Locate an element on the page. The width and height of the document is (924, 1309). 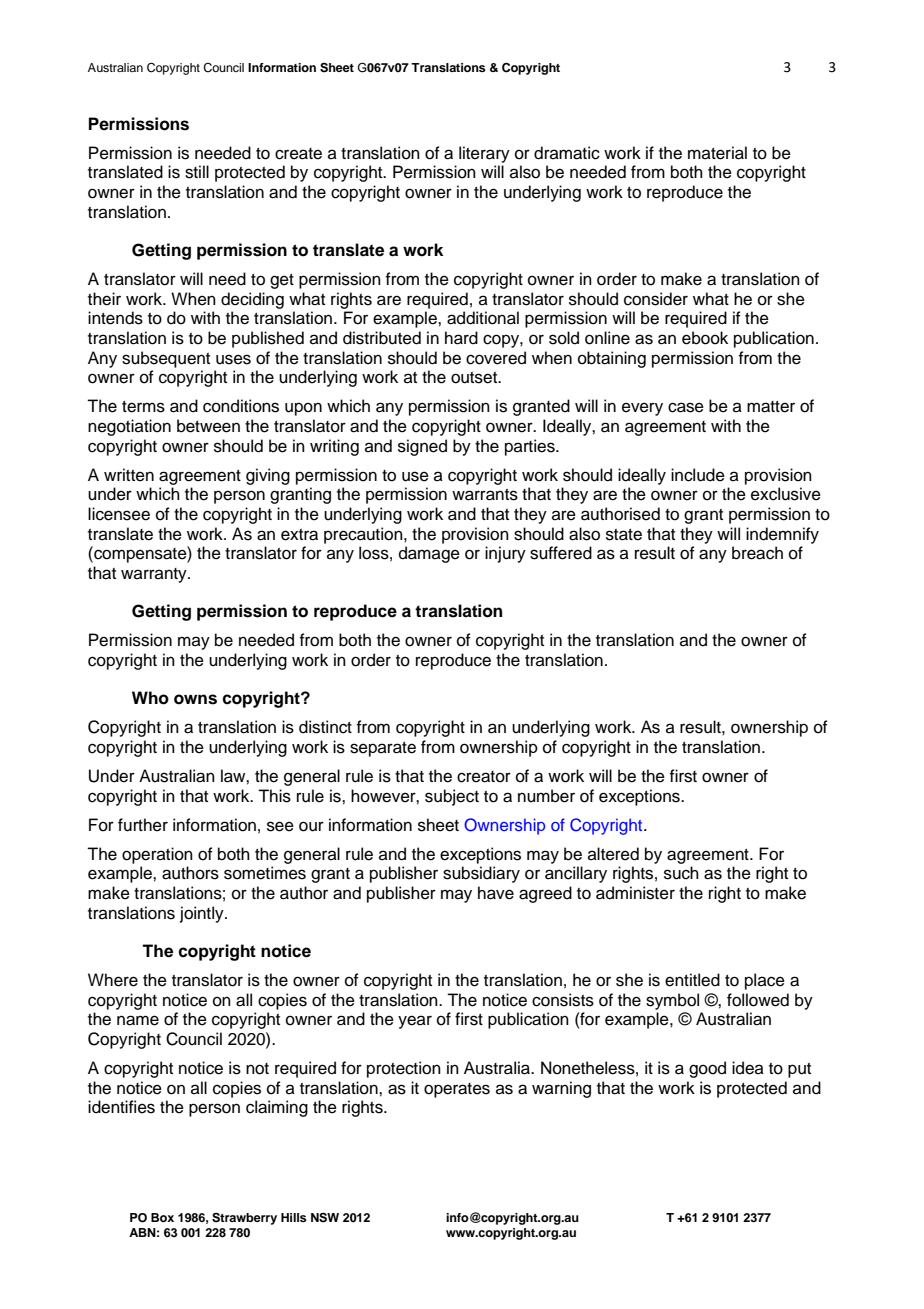
still is located at coordinates (197, 172).
